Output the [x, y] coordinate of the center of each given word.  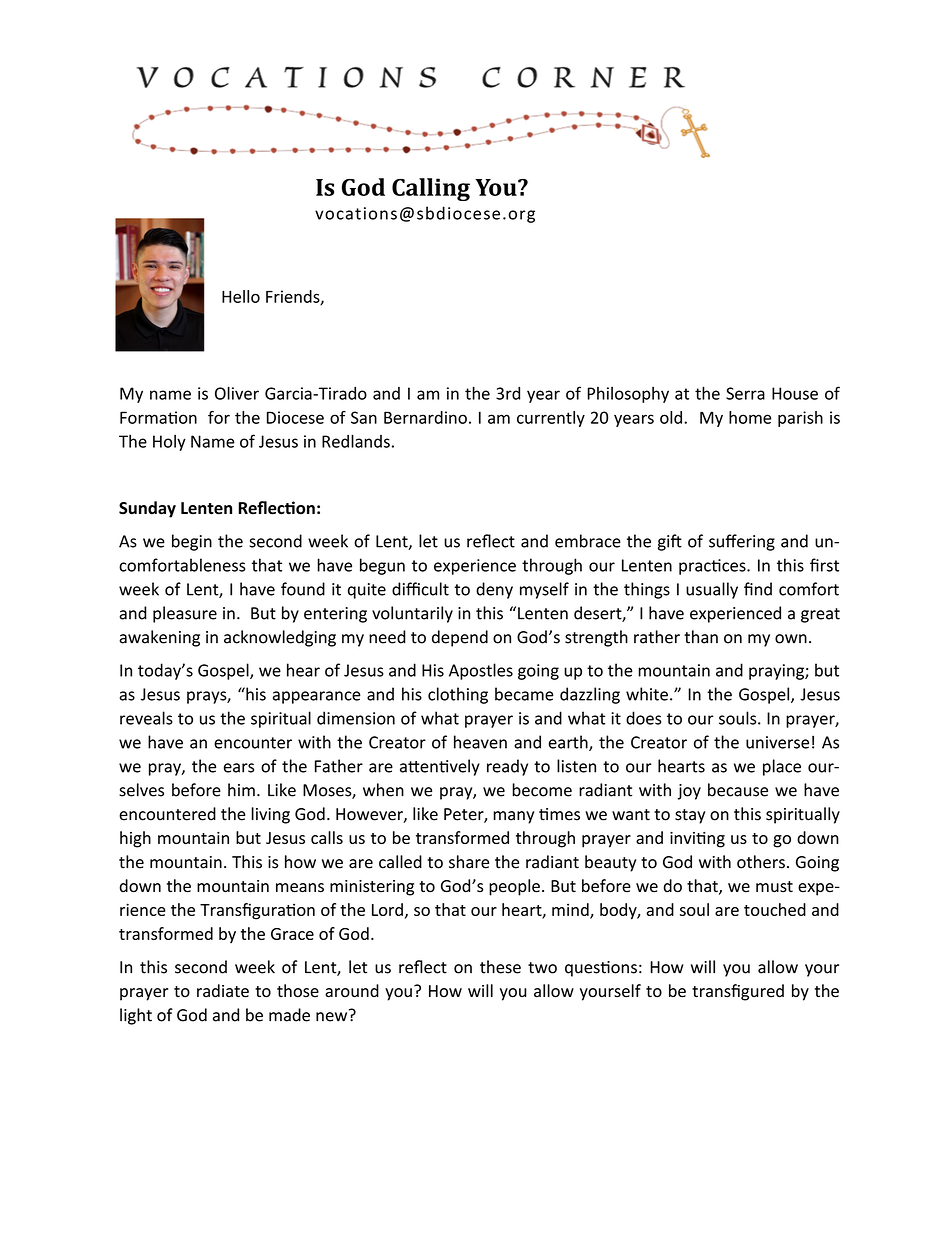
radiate [223, 991]
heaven [480, 742]
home [750, 417]
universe [777, 742]
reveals [146, 718]
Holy [169, 443]
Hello [241, 296]
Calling [431, 189]
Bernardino [425, 417]
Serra [745, 393]
